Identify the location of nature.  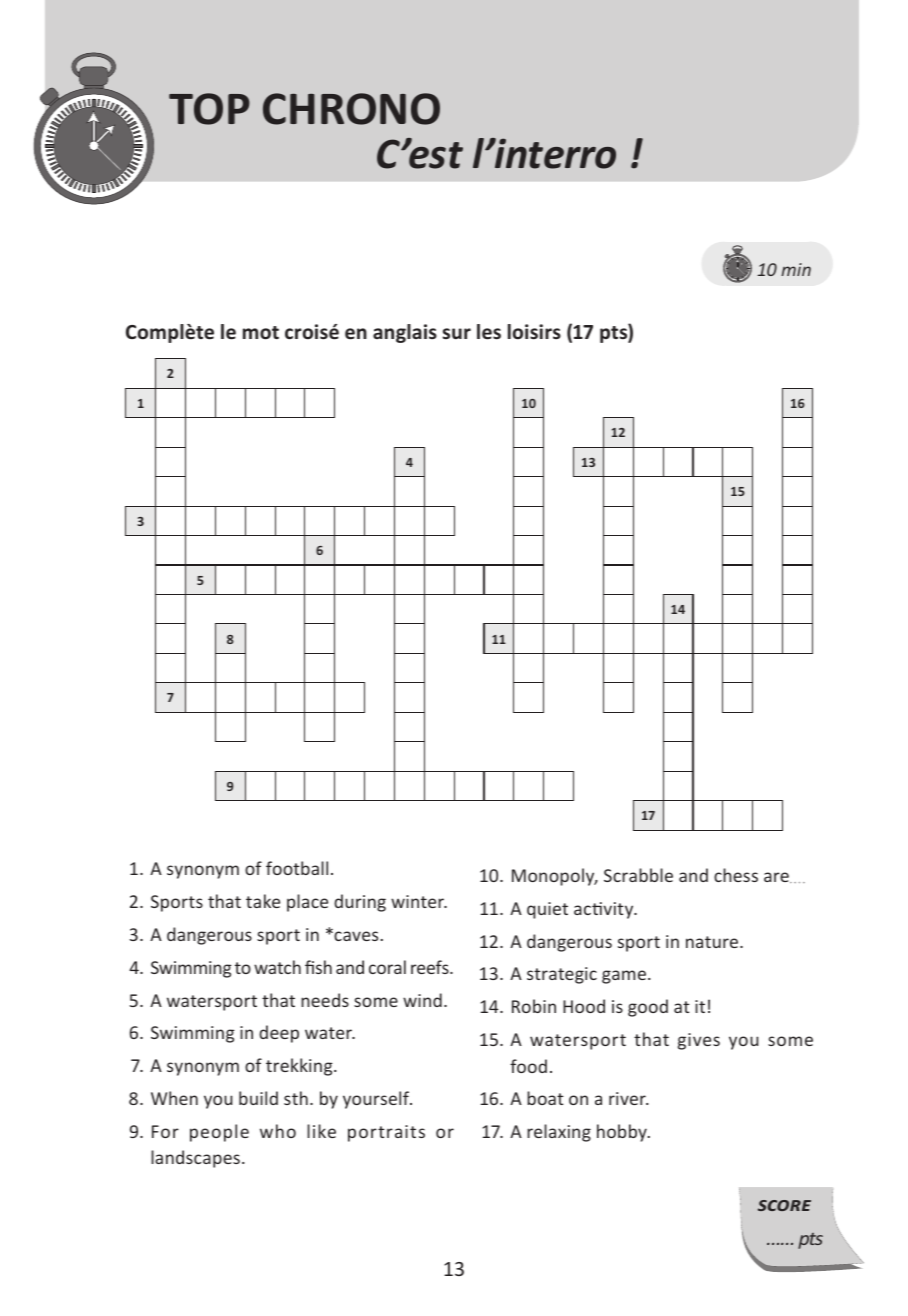
(713, 942).
